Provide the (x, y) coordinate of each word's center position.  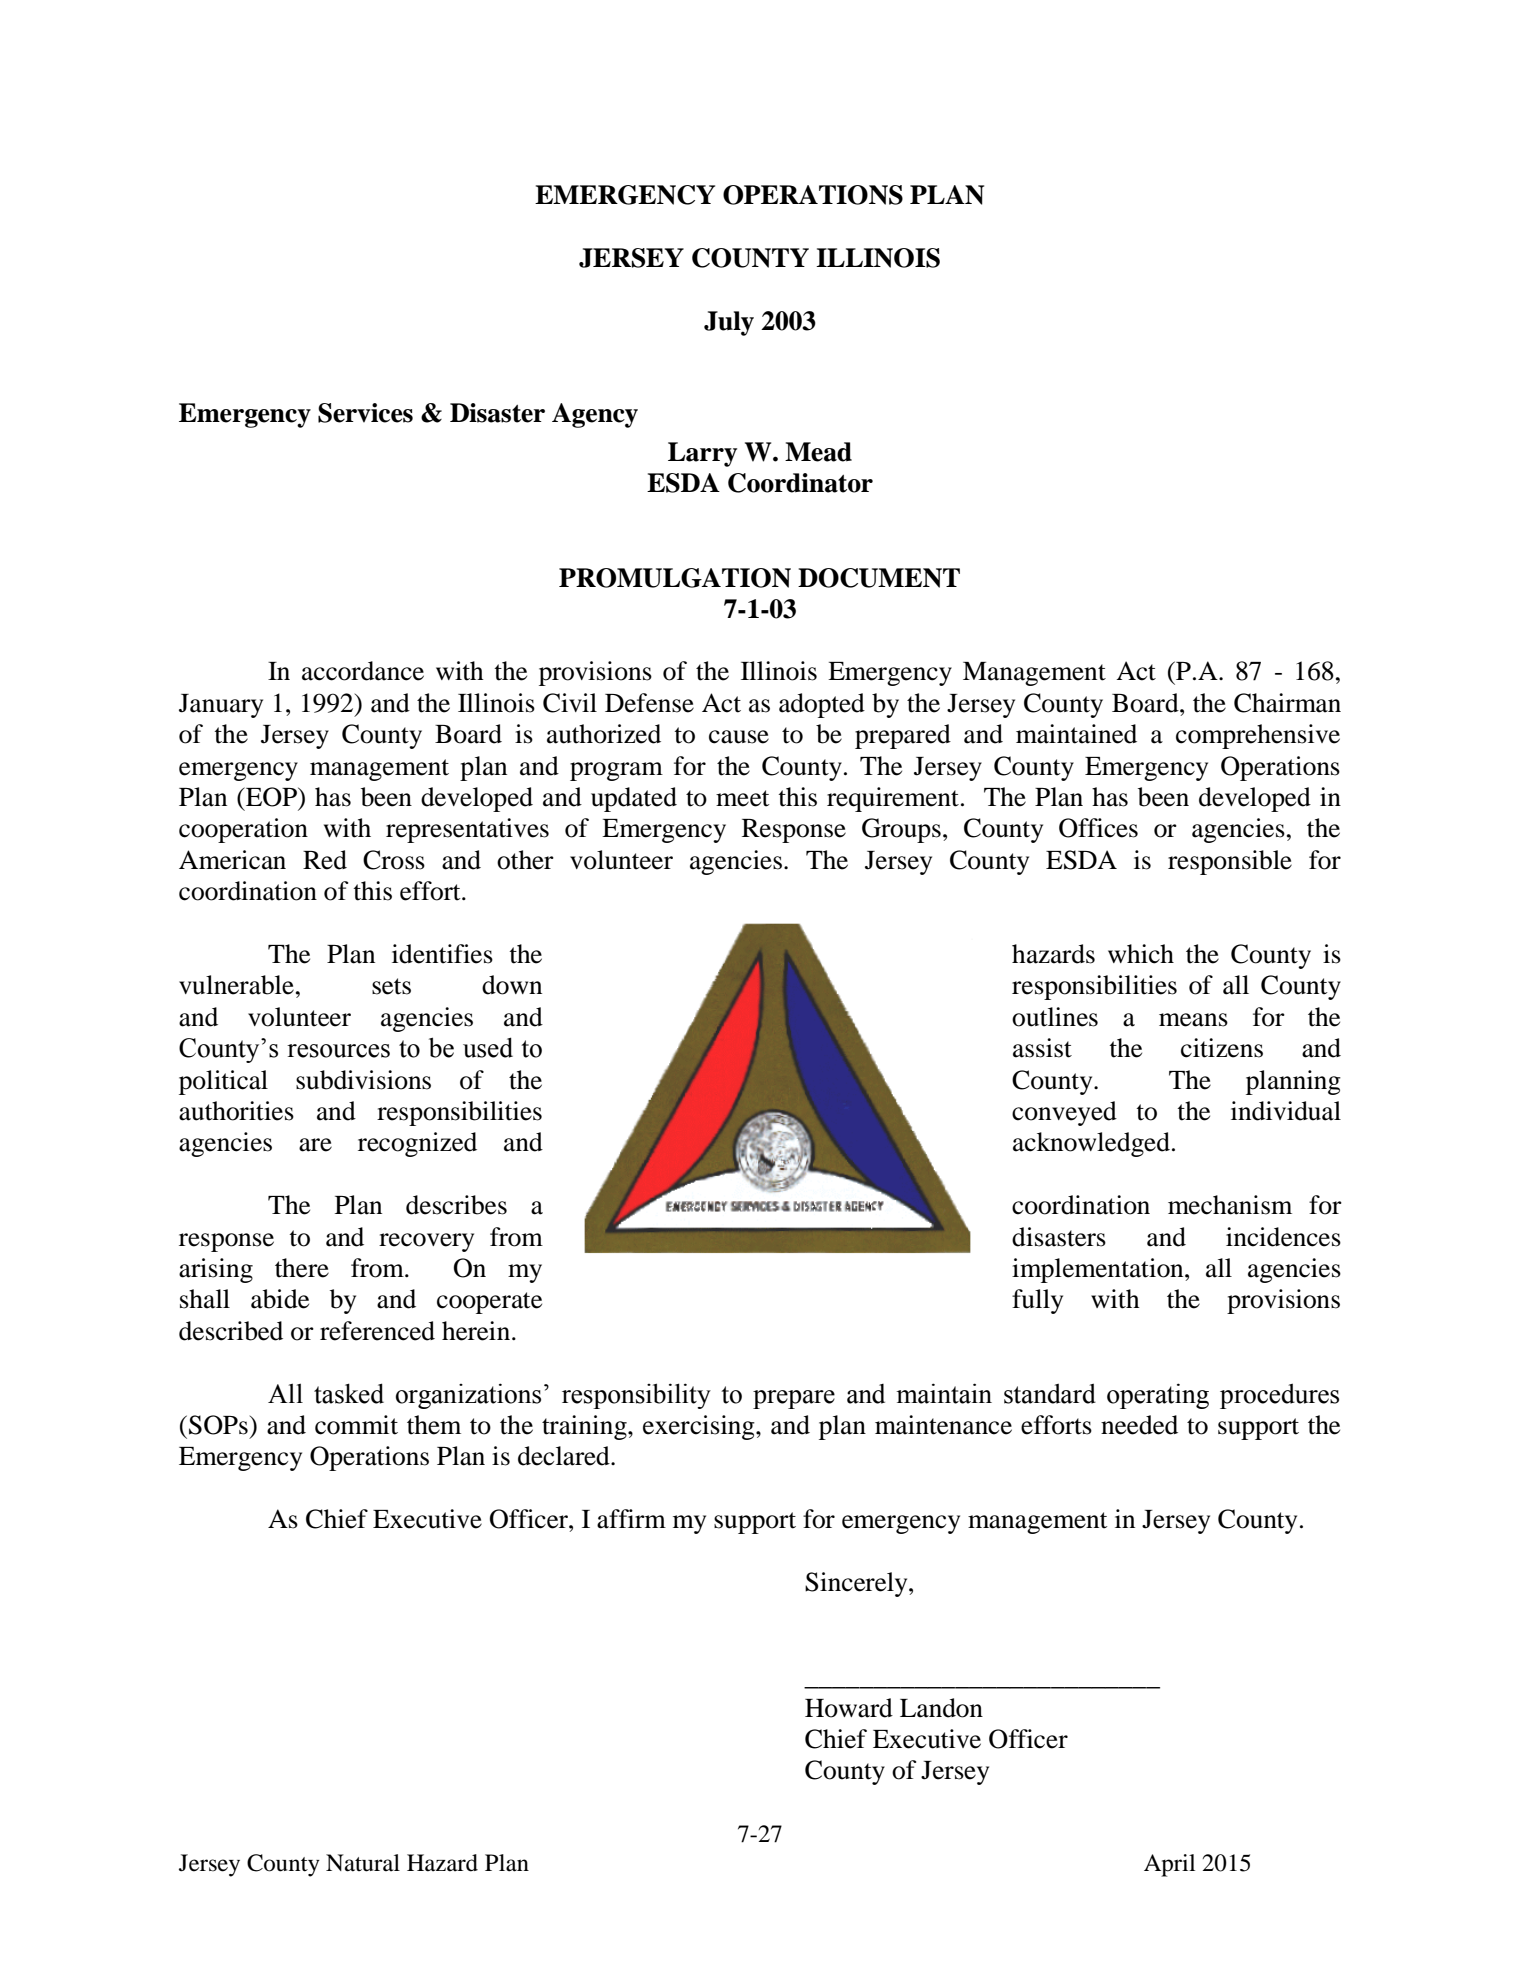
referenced (377, 1331)
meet (743, 798)
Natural (363, 1863)
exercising (700, 1427)
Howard (849, 1708)
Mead (818, 452)
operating (1158, 1396)
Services (365, 413)
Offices (1098, 828)
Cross (394, 860)
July (729, 323)
